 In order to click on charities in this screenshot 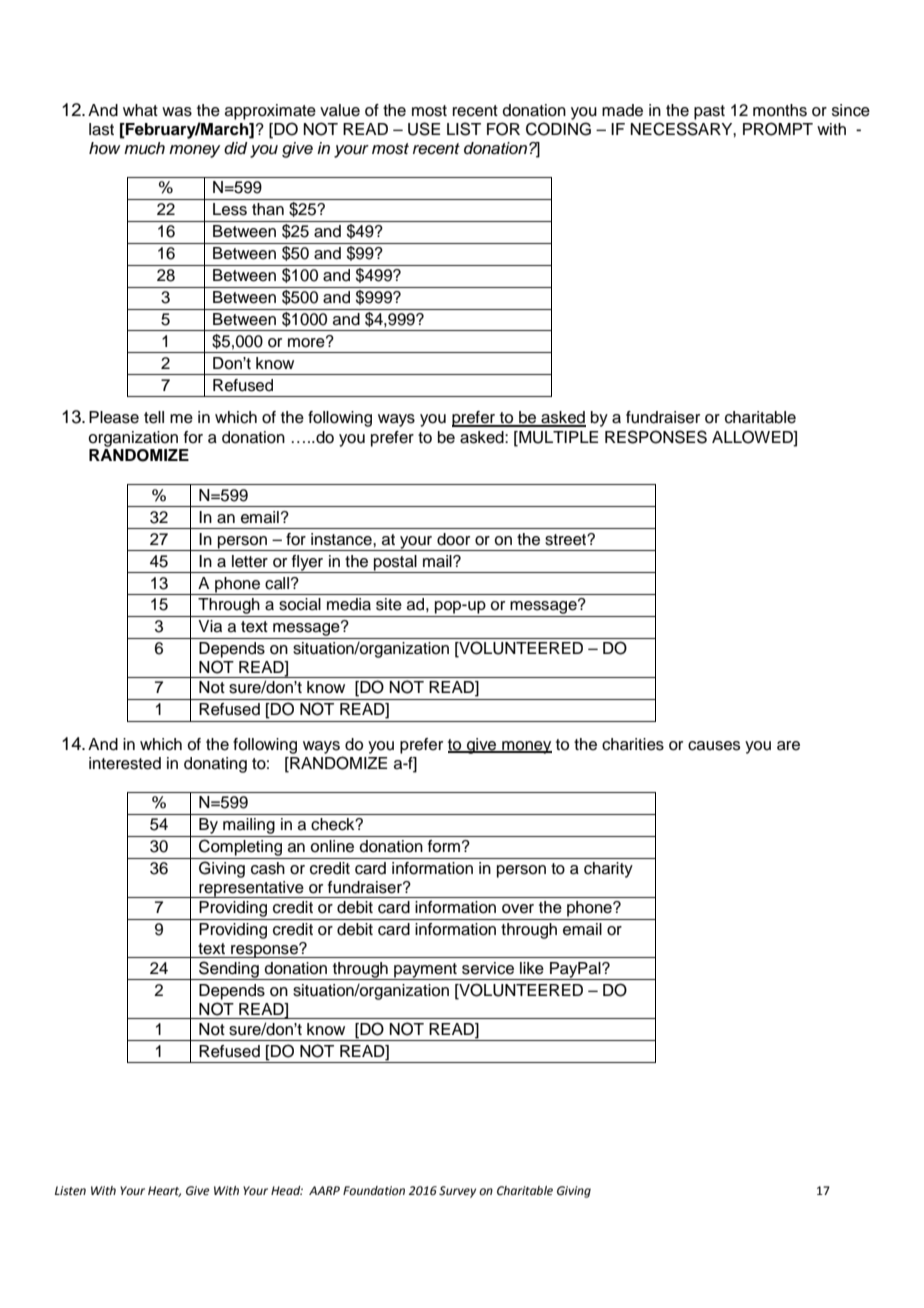, I will do `click(633, 744)`.
